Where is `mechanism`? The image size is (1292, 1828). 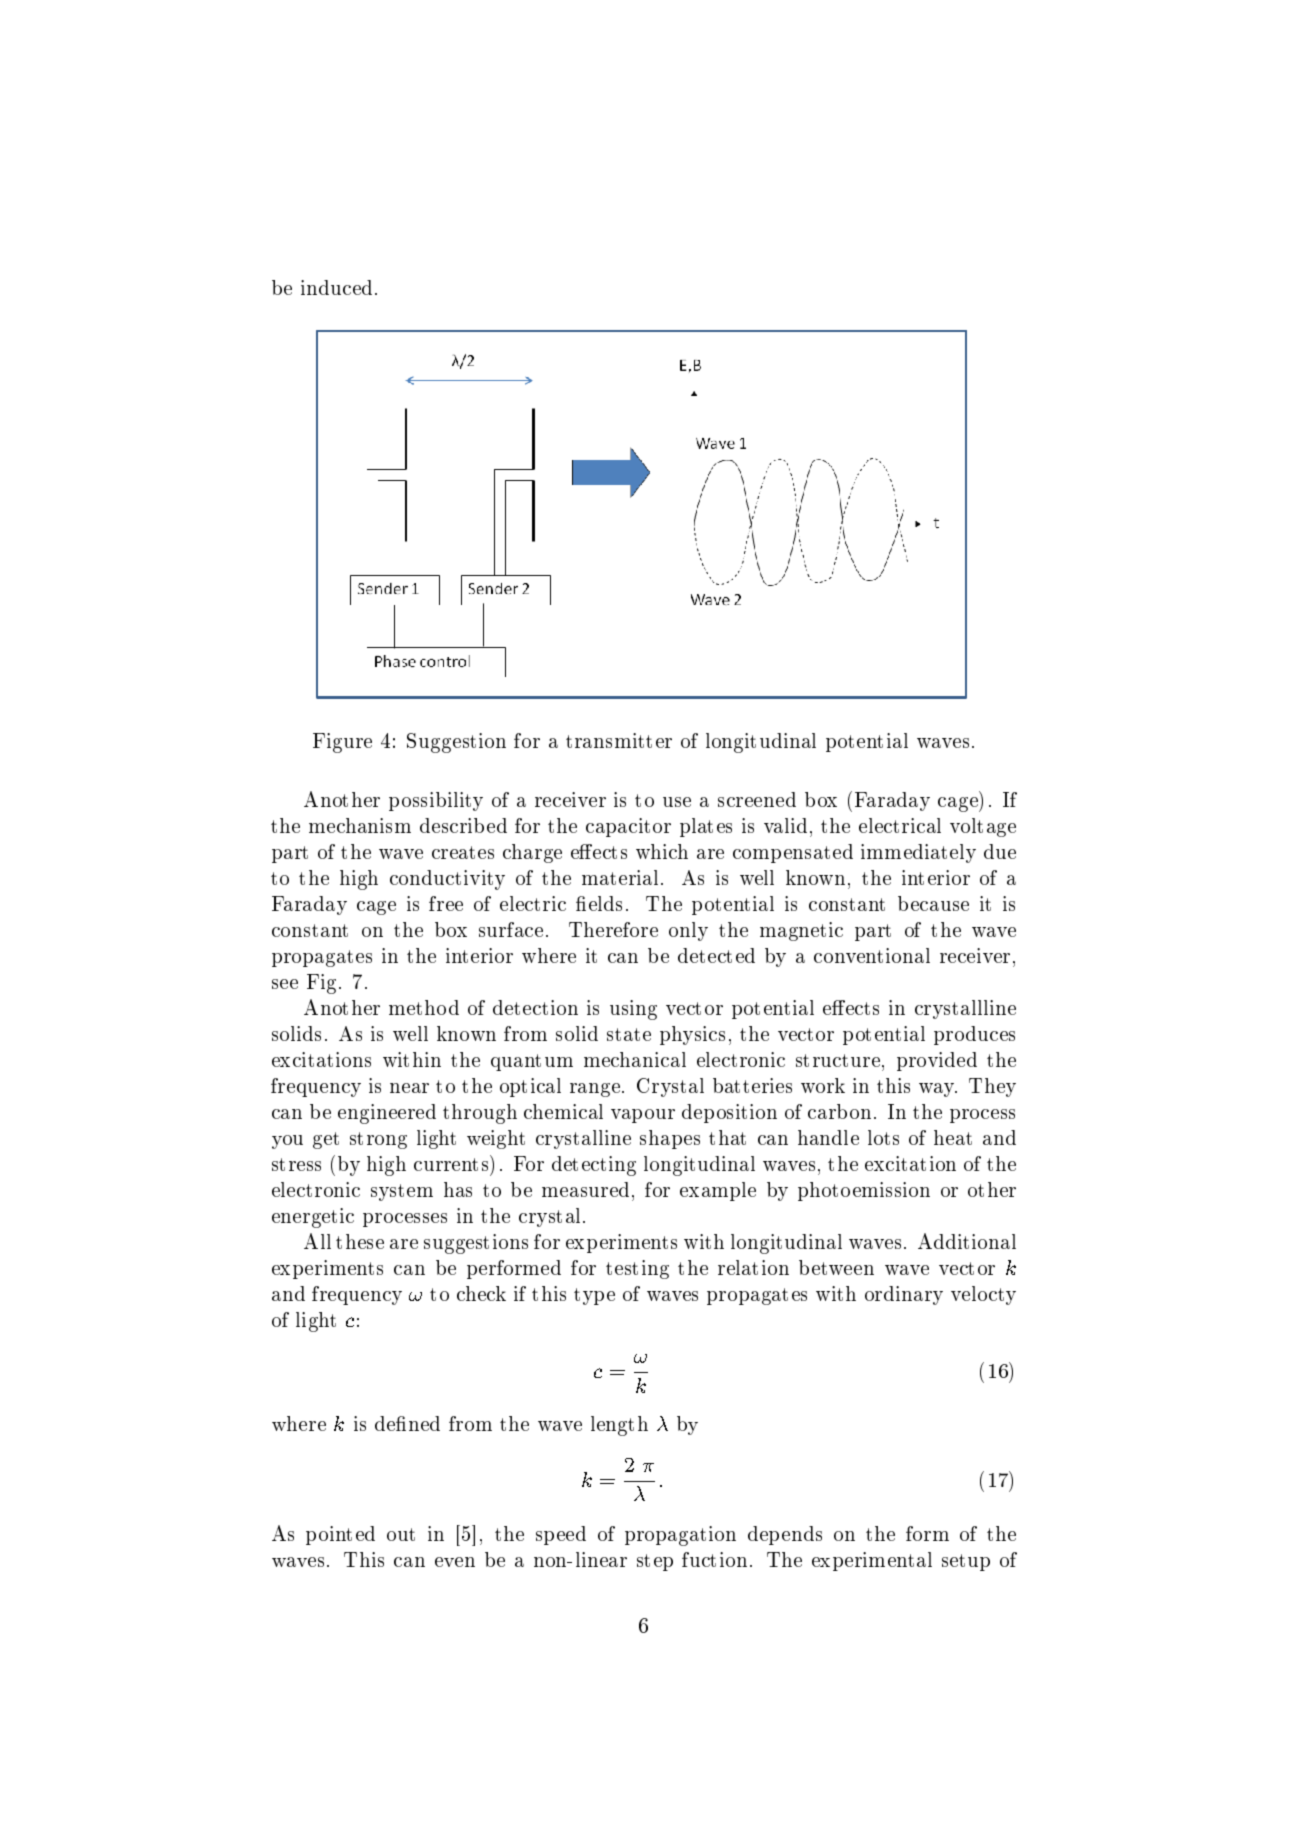 mechanism is located at coordinates (360, 825).
